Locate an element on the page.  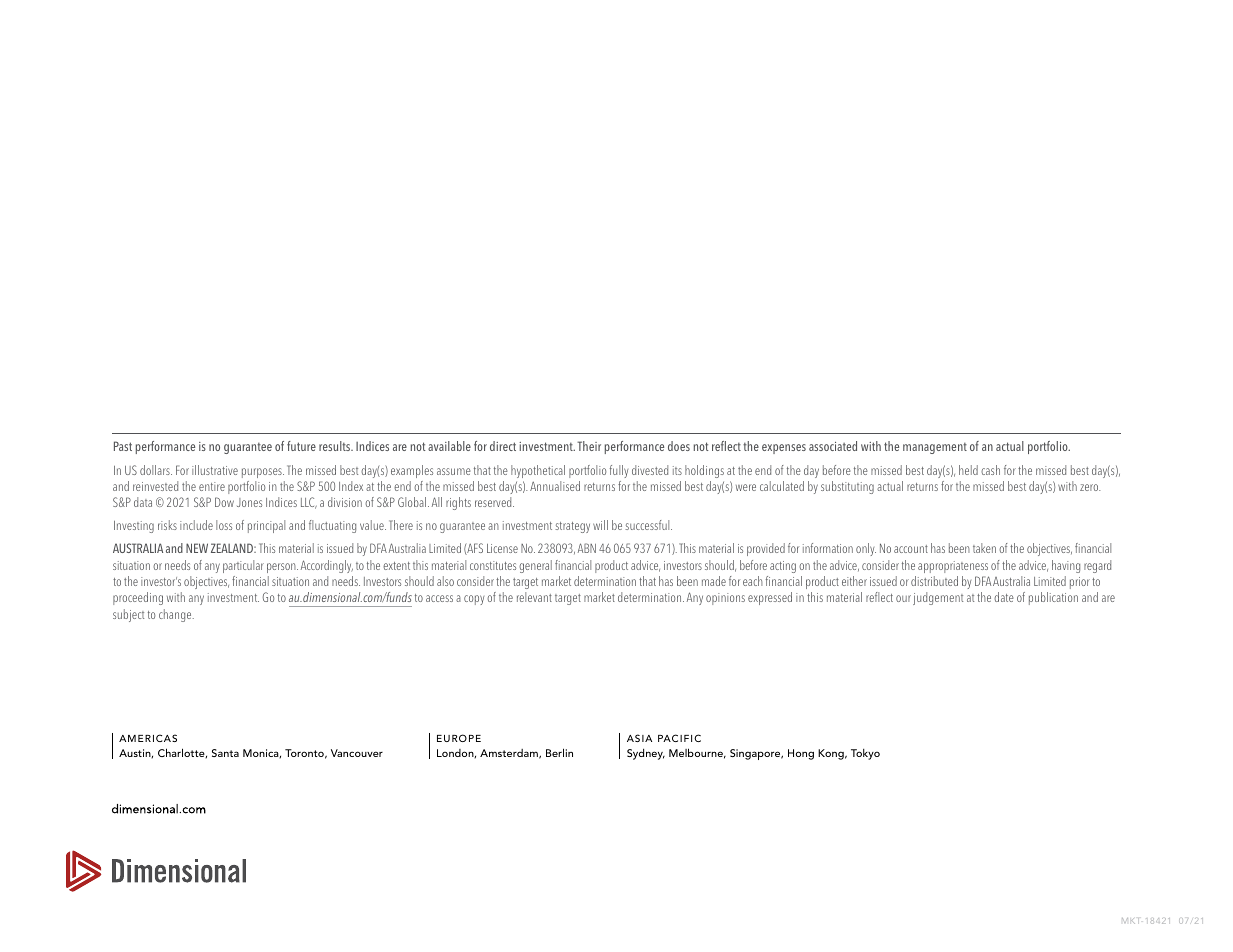
management is located at coordinates (935, 448).
